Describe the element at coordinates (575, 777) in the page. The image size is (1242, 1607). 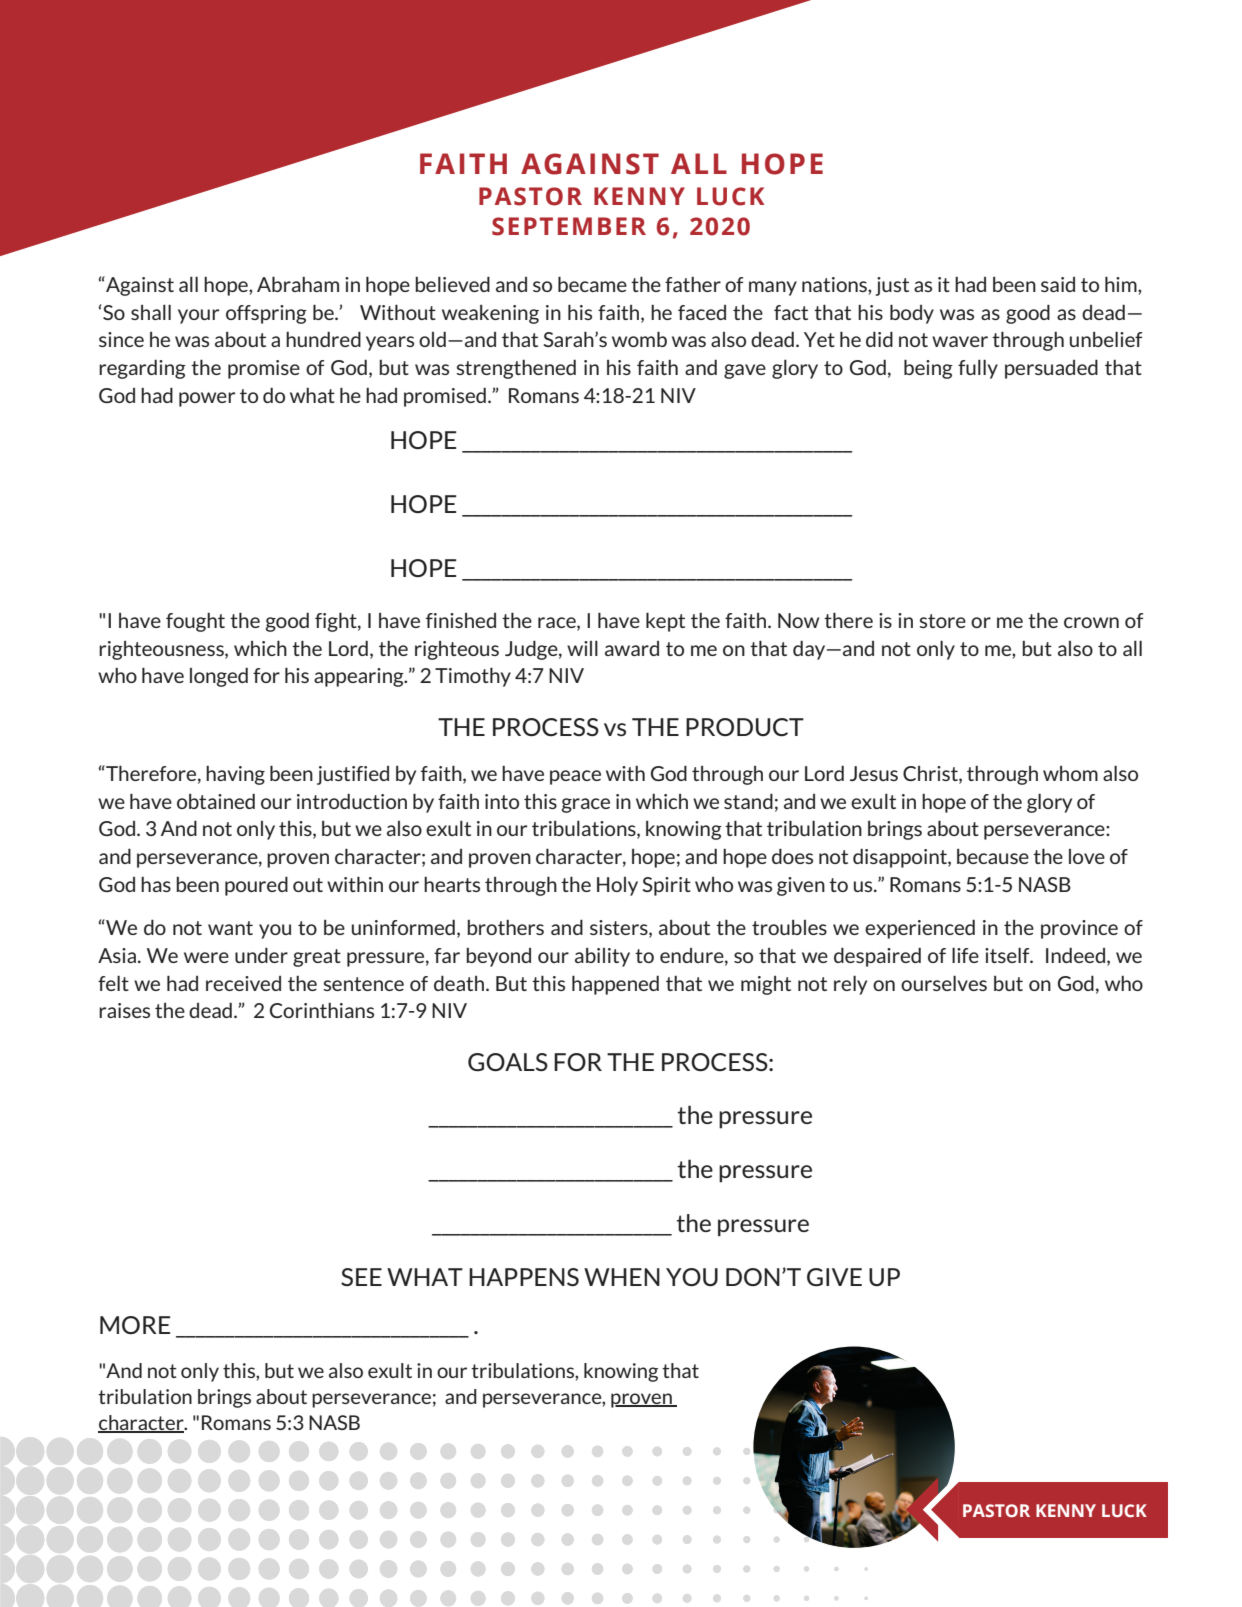
I see `peace` at that location.
